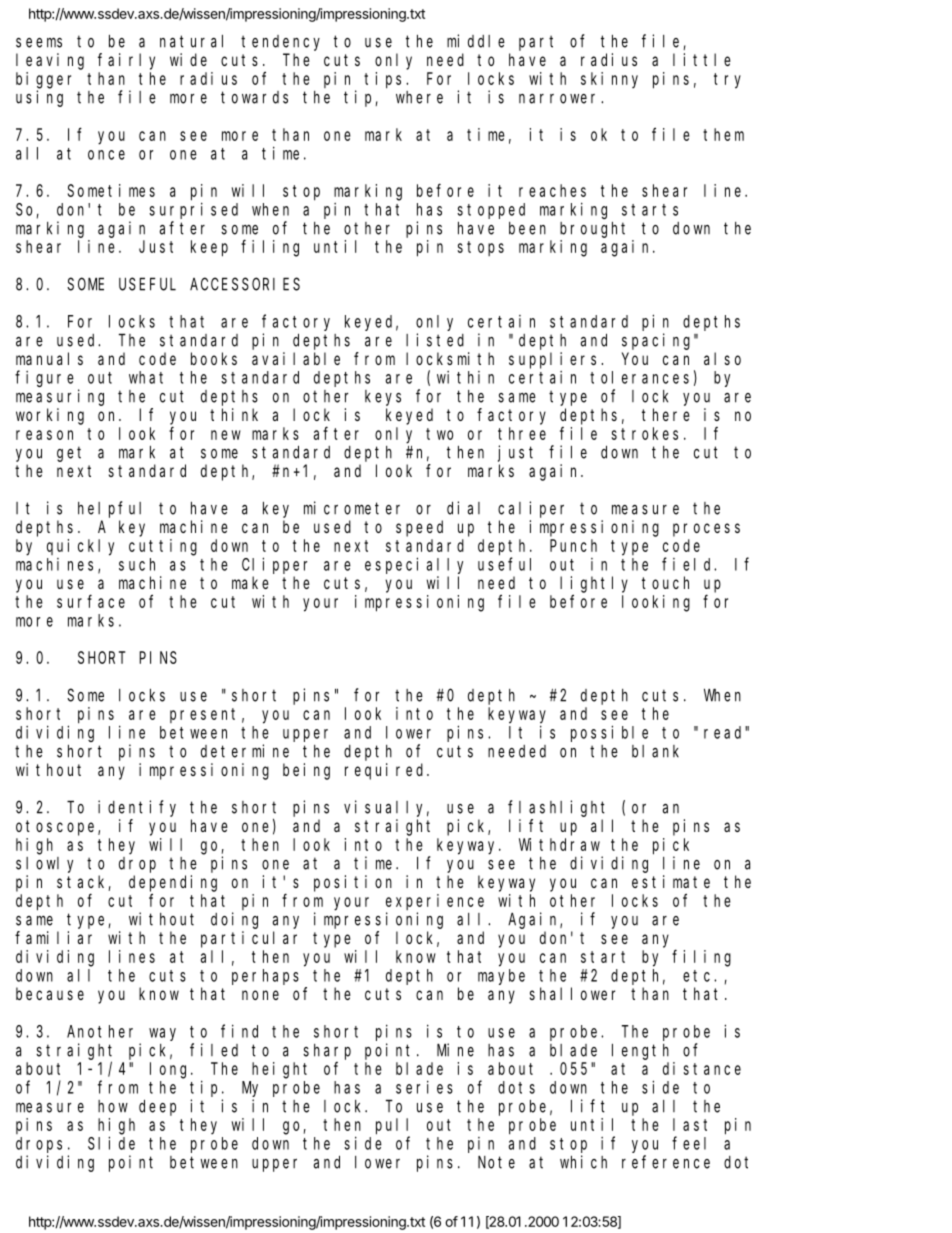  I want to click on reference, so click(666, 1162).
